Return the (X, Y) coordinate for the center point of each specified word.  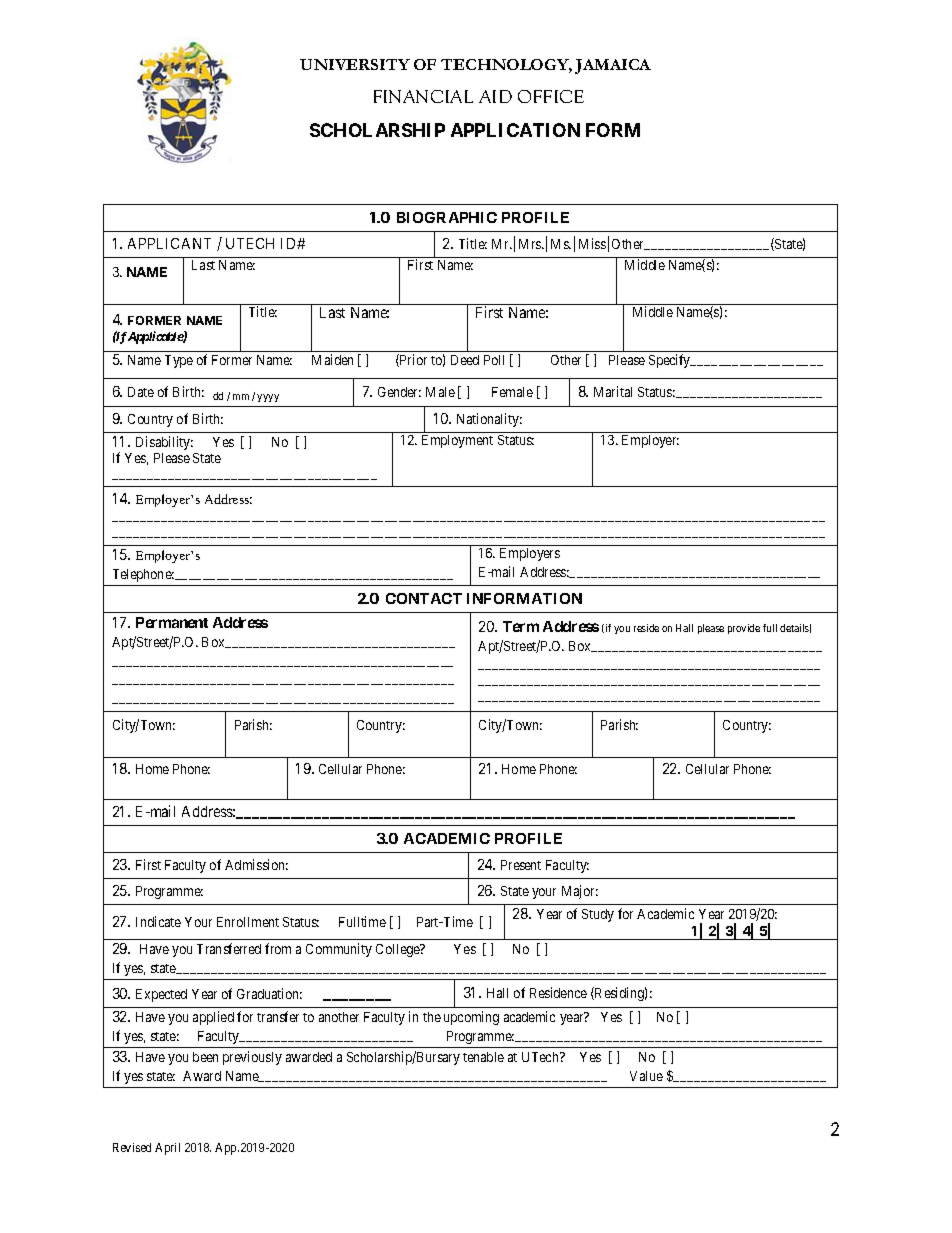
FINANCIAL (423, 96)
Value (646, 1076)
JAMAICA (613, 66)
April (167, 1149)
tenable (483, 1057)
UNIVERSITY (355, 64)
